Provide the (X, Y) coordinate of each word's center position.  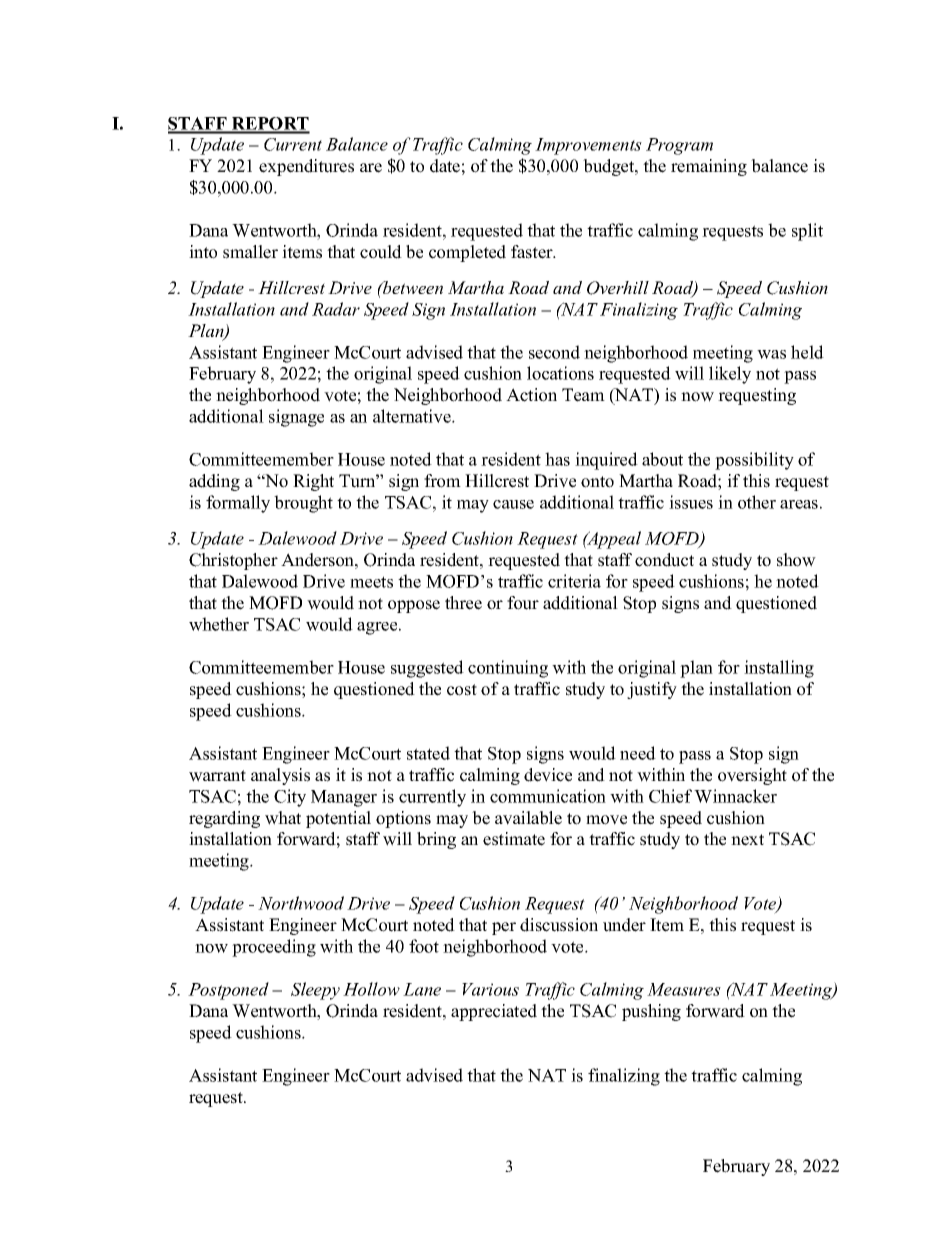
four (523, 603)
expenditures (306, 167)
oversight (752, 776)
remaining (709, 167)
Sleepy (315, 991)
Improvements (588, 146)
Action (531, 395)
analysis (280, 776)
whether (219, 624)
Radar (336, 309)
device (548, 775)
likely (730, 375)
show (796, 560)
